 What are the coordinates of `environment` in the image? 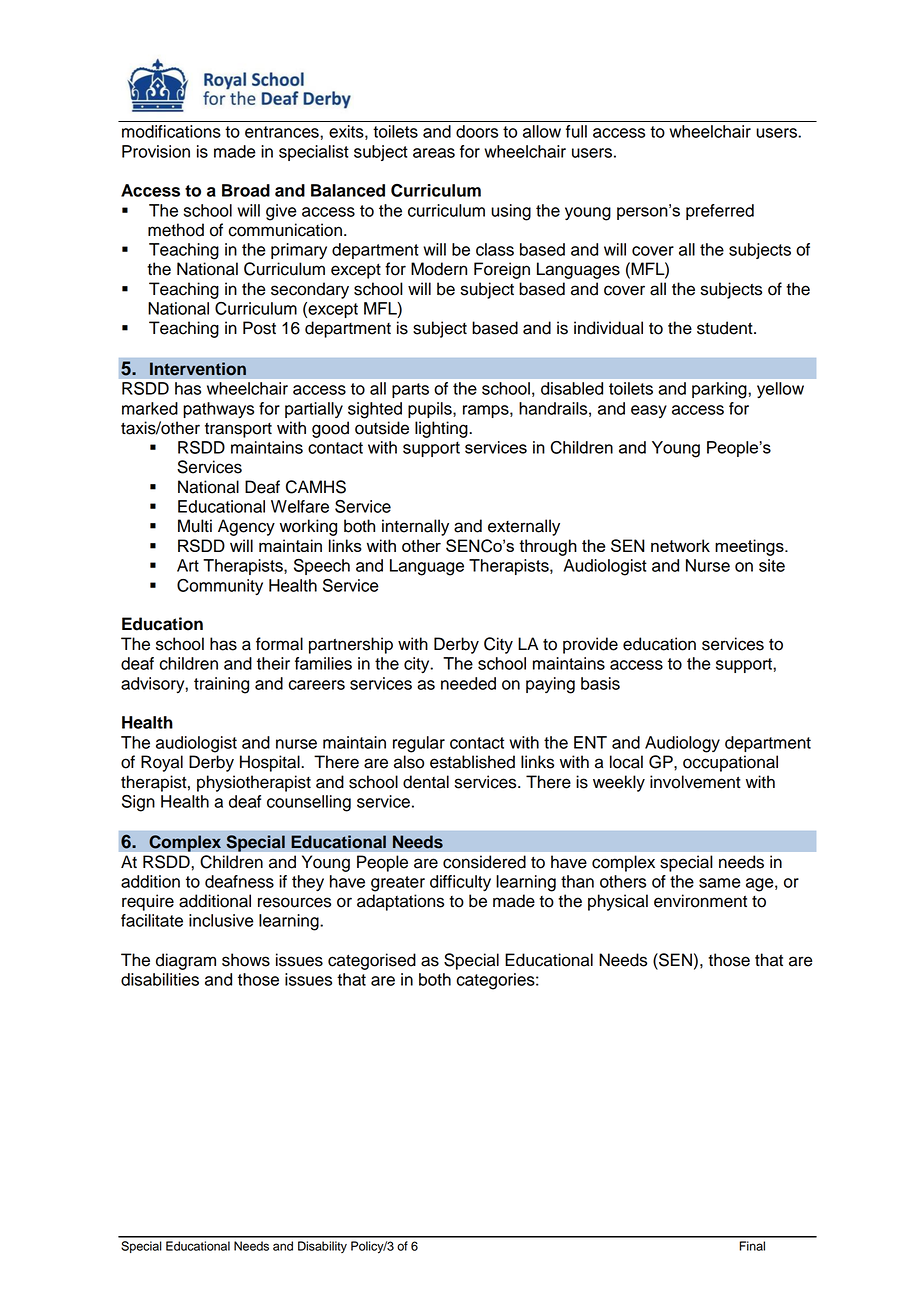 It's located at (700, 901).
